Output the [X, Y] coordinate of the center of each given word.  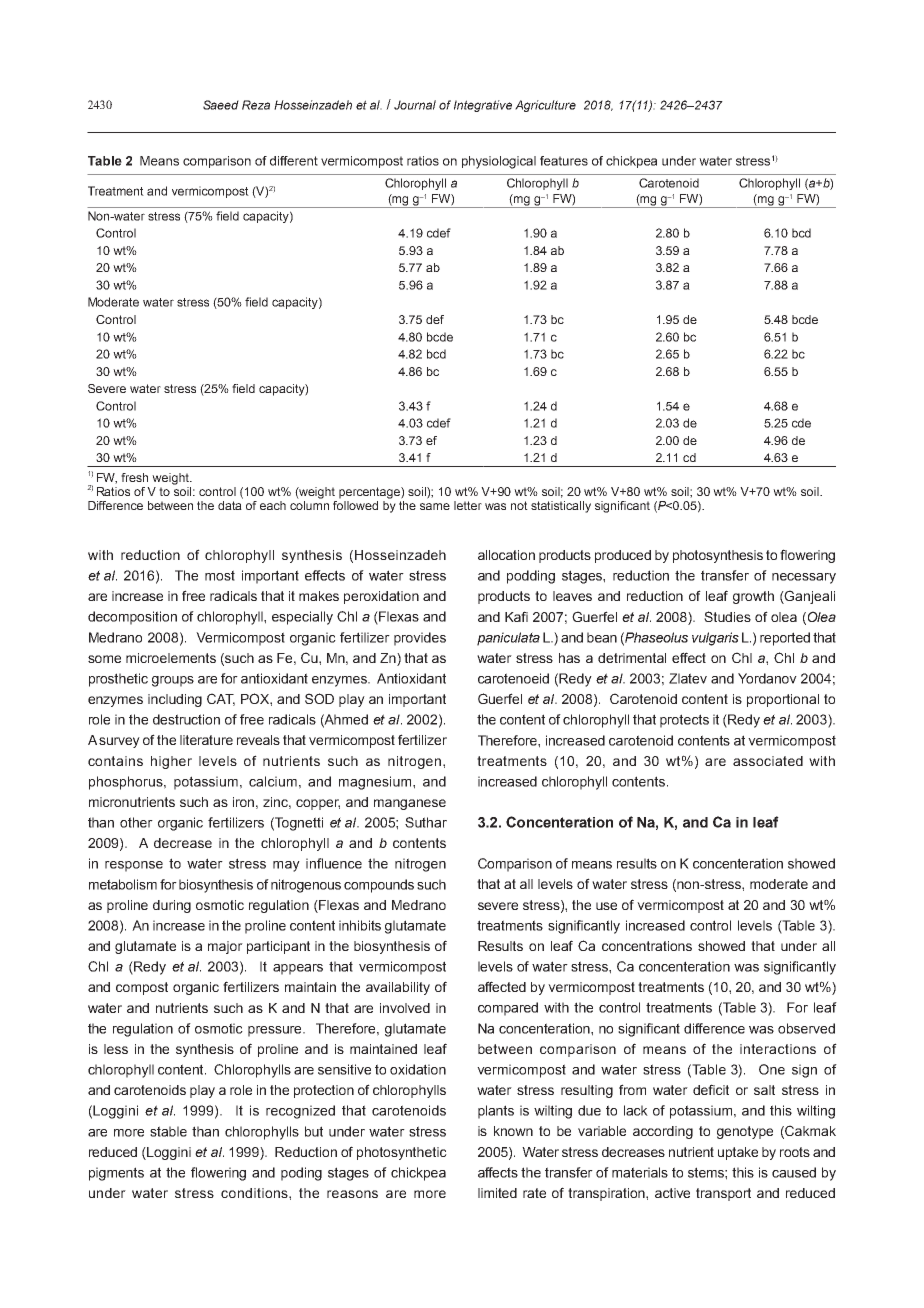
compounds [379, 886]
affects [498, 1172]
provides [420, 639]
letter [468, 505]
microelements [171, 658]
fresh [134, 477]
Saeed [221, 105]
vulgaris [715, 639]
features [564, 161]
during [172, 906]
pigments [116, 1174]
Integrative [483, 106]
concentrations [647, 946]
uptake [738, 1153]
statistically [561, 507]
